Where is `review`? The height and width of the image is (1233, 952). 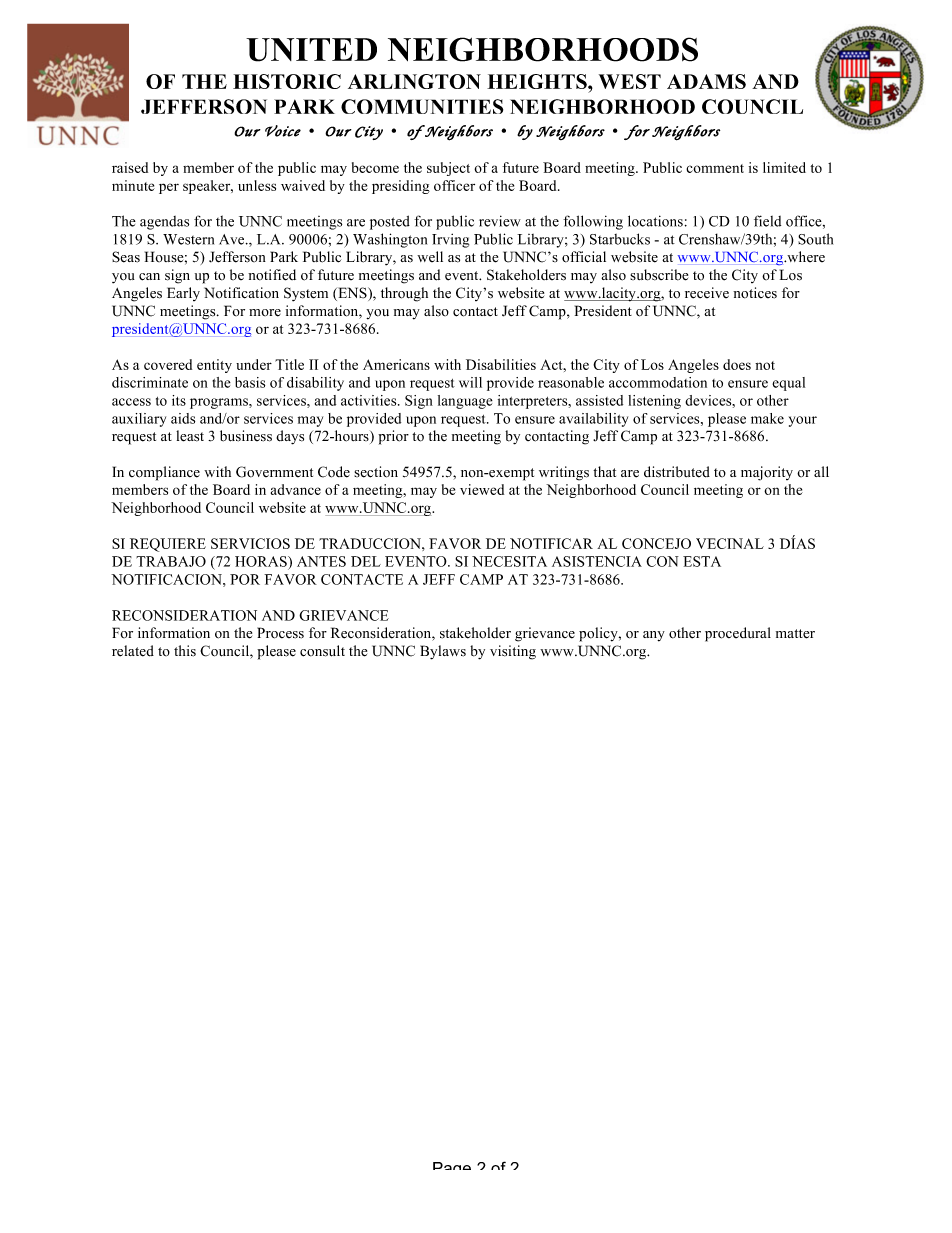
review is located at coordinates (500, 221).
